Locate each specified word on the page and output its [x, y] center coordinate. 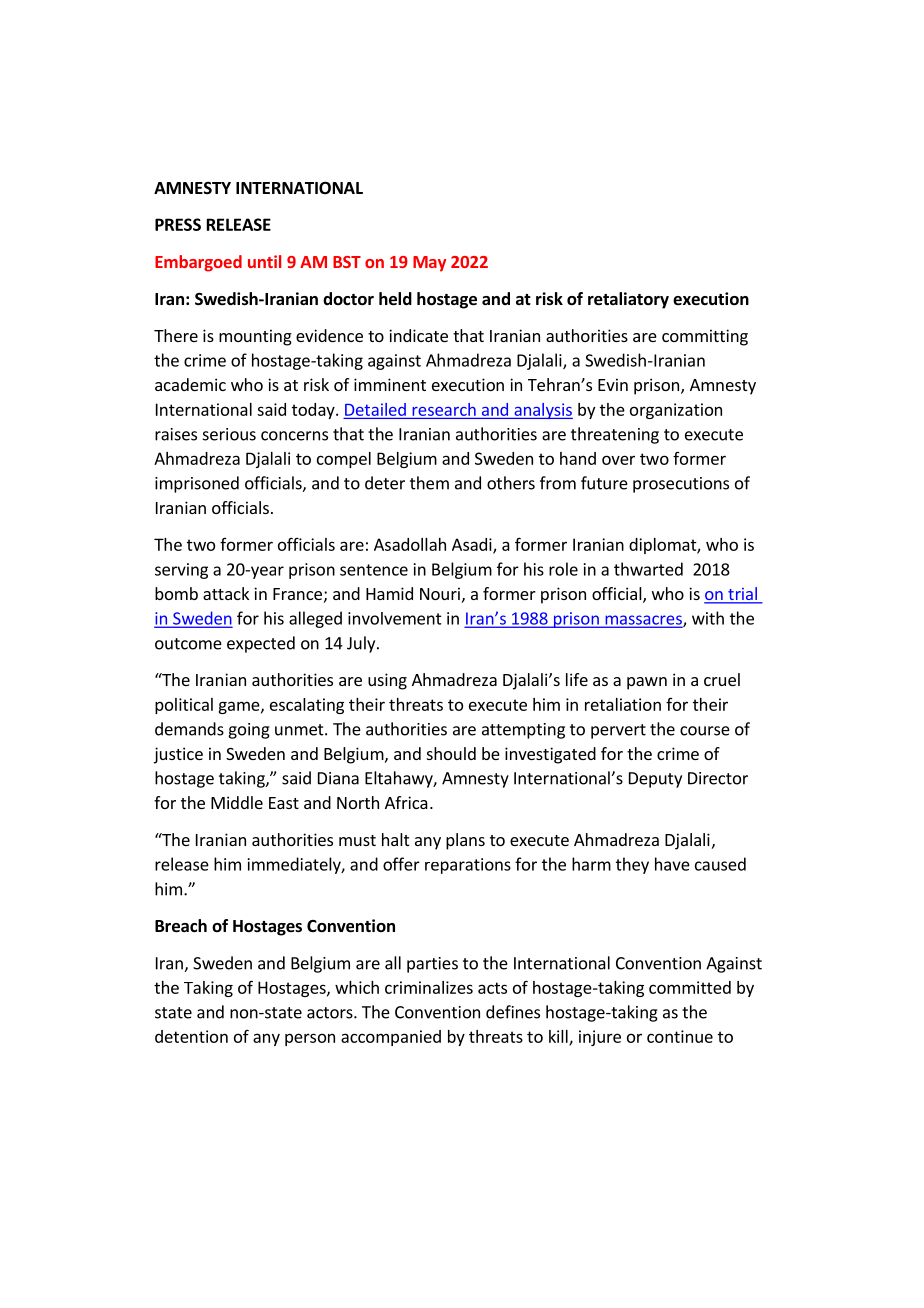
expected [261, 644]
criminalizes [429, 987]
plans [465, 841]
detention [191, 1036]
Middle [237, 802]
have [672, 864]
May [429, 264]
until [264, 261]
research [444, 409]
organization [676, 411]
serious [229, 434]
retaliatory [628, 300]
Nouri [440, 593]
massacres [643, 621]
